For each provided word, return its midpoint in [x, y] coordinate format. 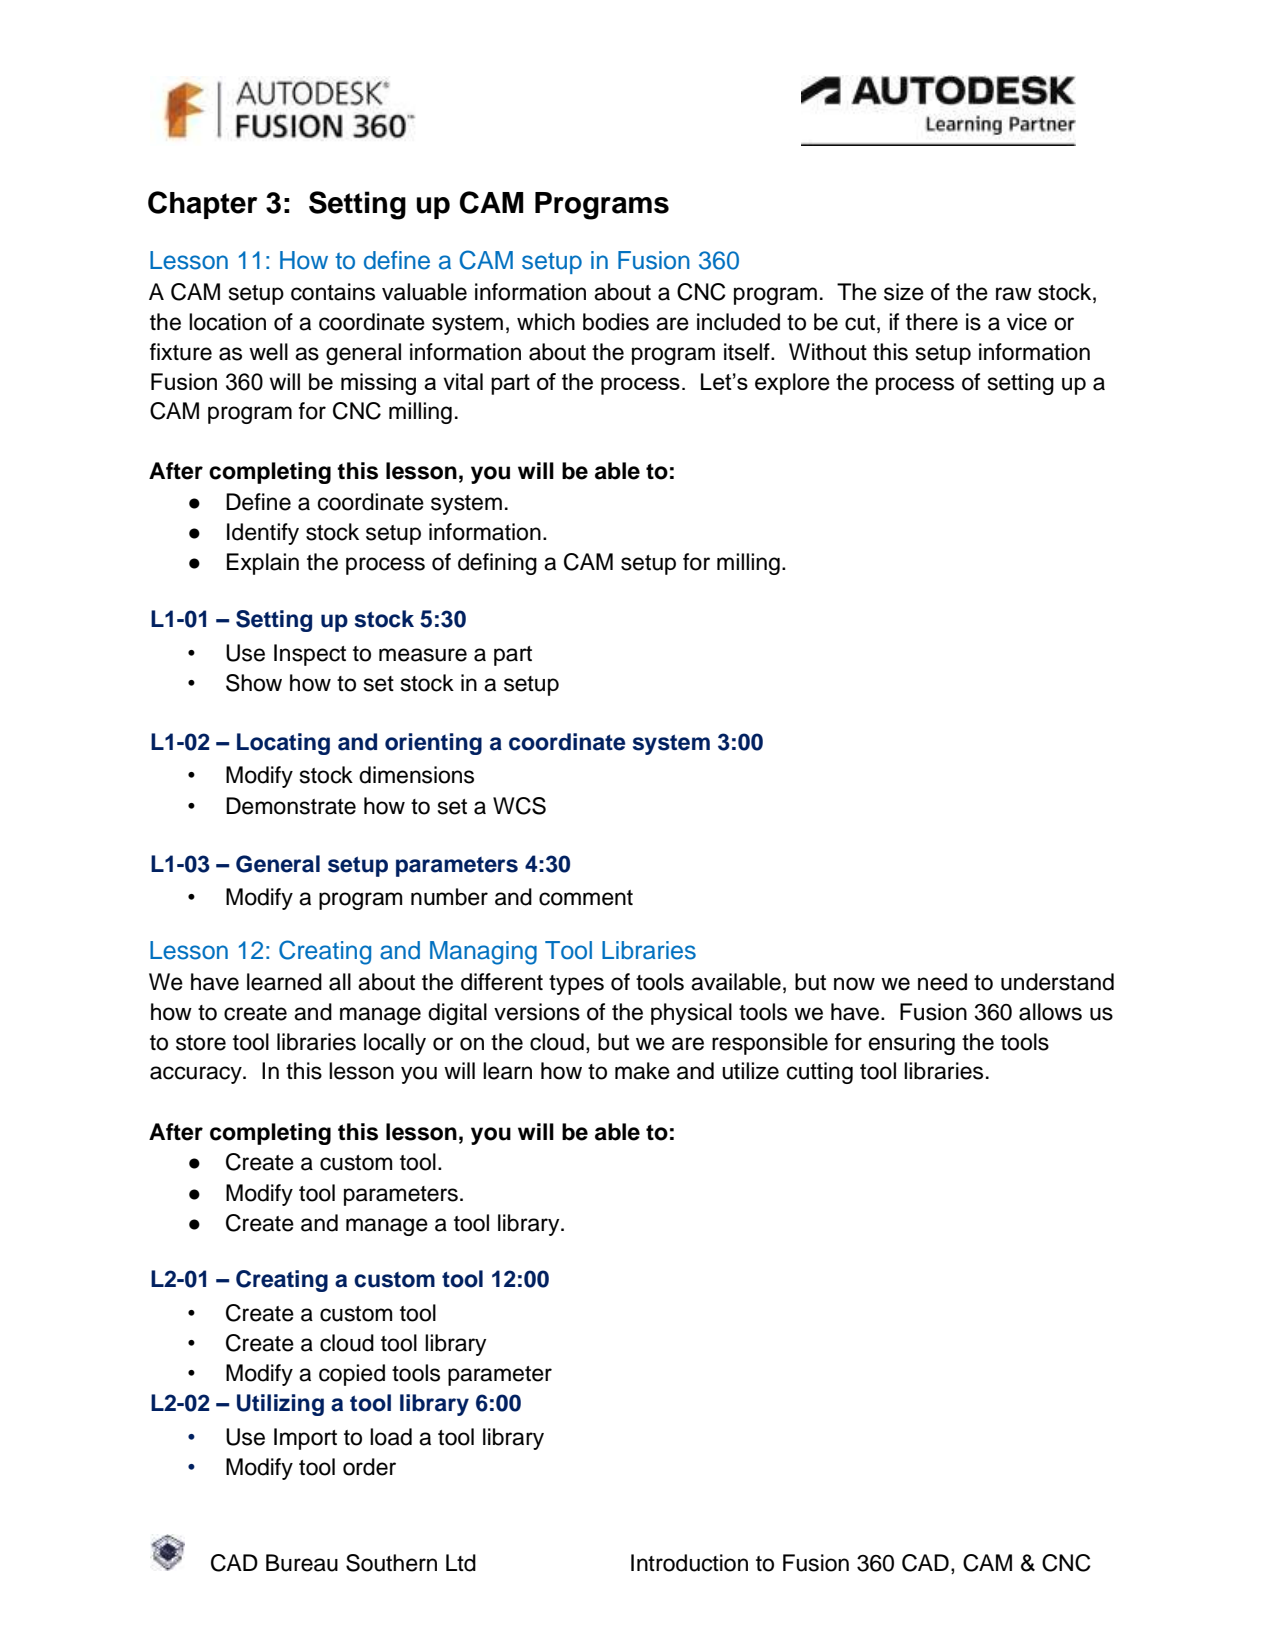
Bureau [302, 1563]
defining [497, 564]
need [942, 982]
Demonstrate [291, 806]
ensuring [912, 1044]
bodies [616, 322]
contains [333, 292]
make [642, 1071]
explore [792, 384]
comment [586, 898]
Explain [263, 564]
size [904, 292]
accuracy [197, 1075]
